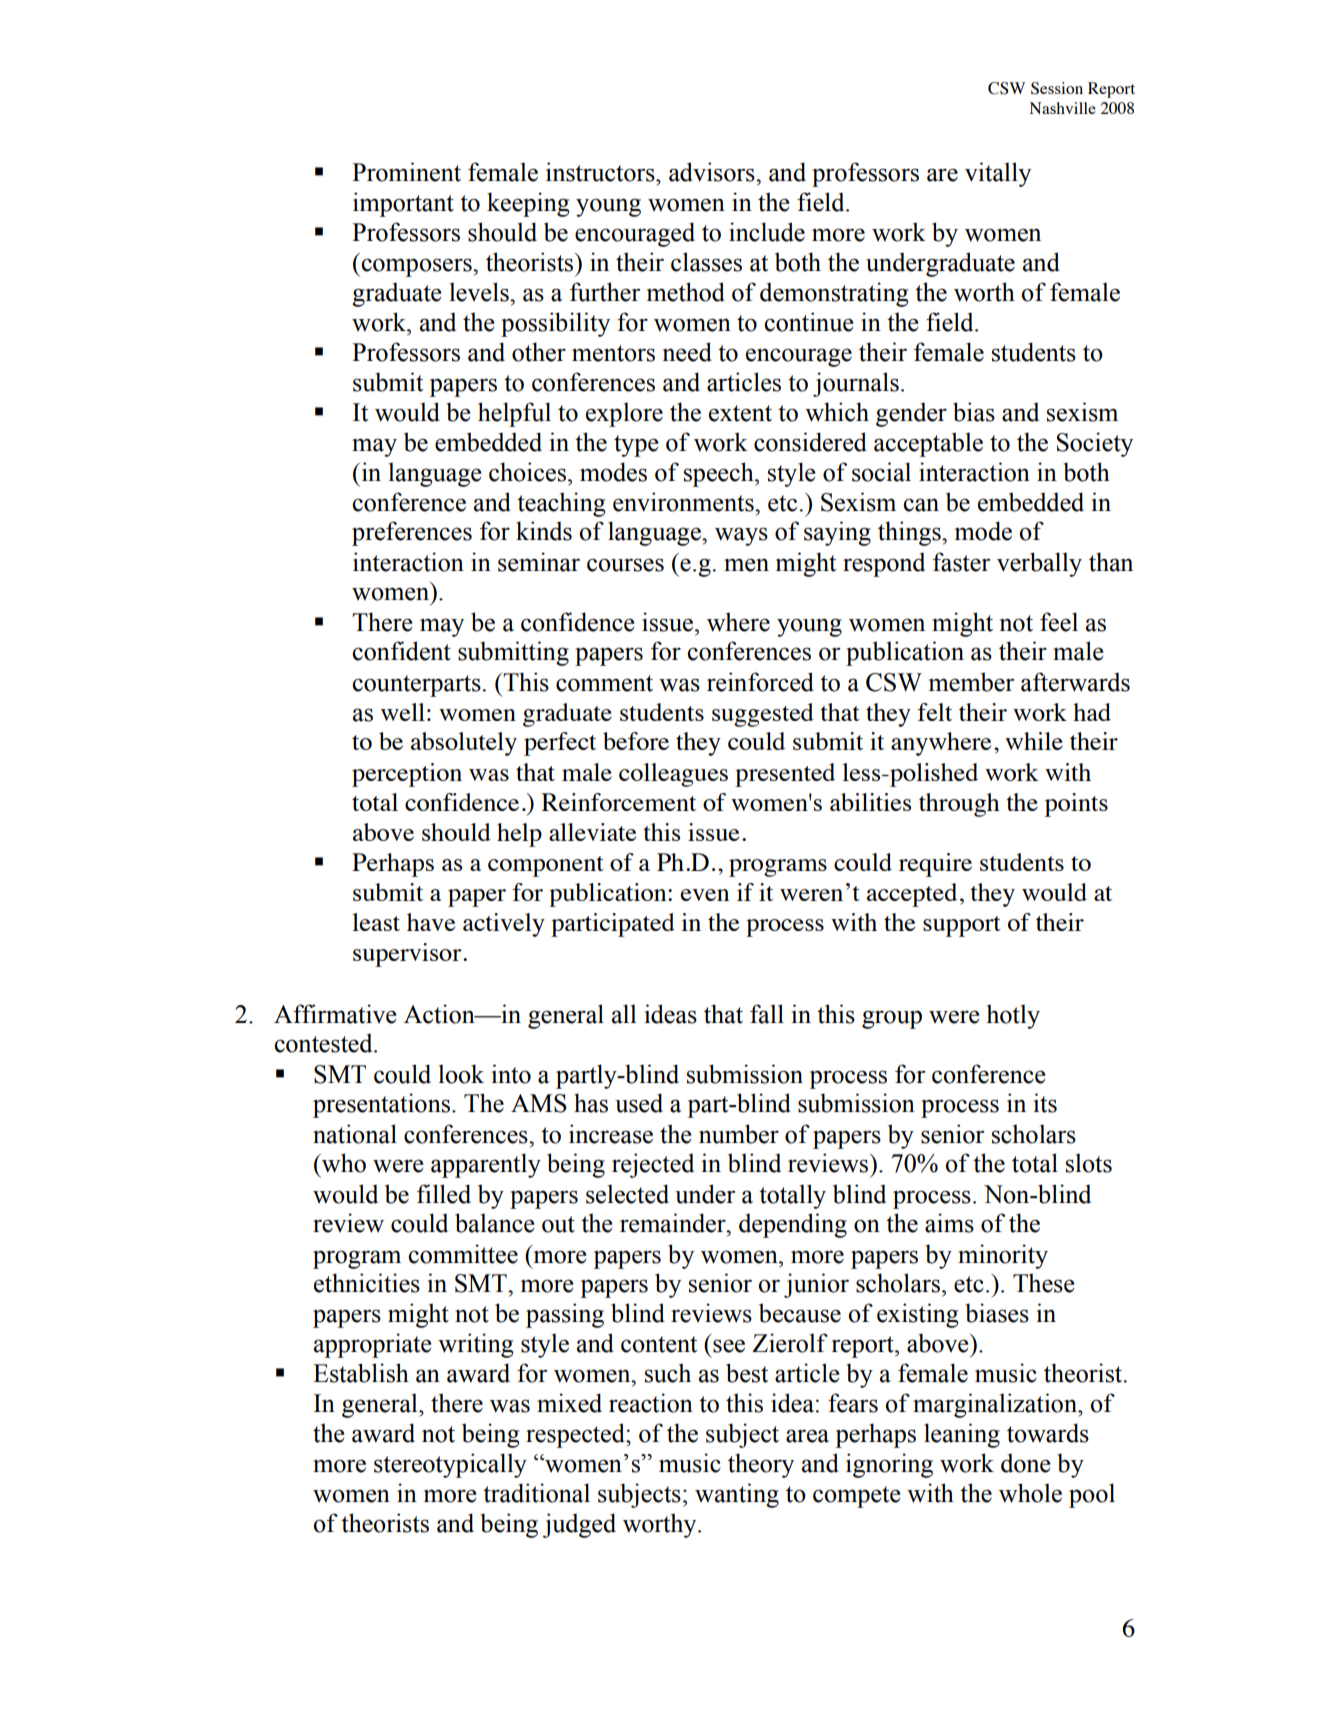 Image resolution: width=1331 pixels, height=1722 pixels. I want to click on vitally, so click(998, 174).
